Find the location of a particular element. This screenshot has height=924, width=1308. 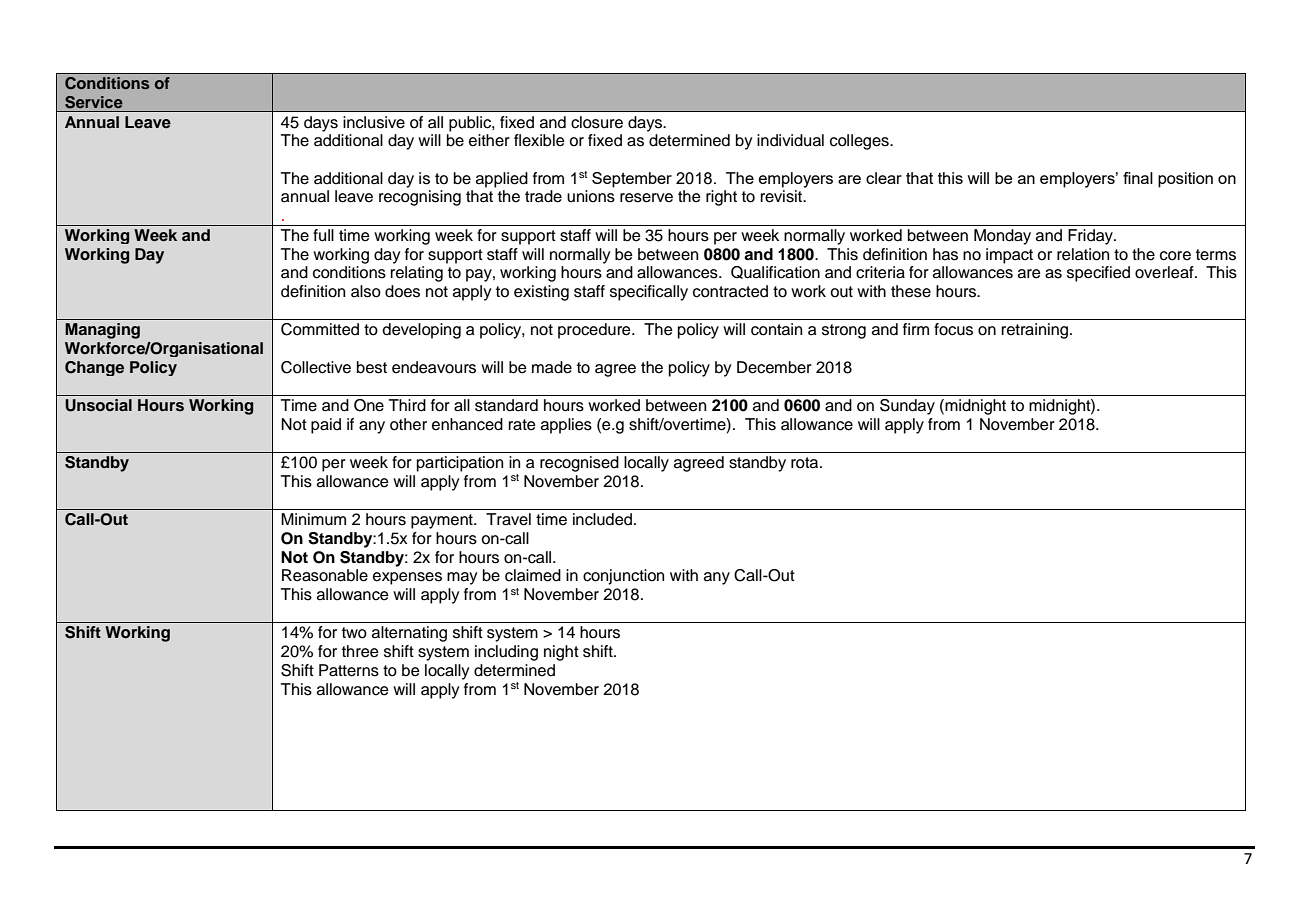

three is located at coordinates (360, 651).
